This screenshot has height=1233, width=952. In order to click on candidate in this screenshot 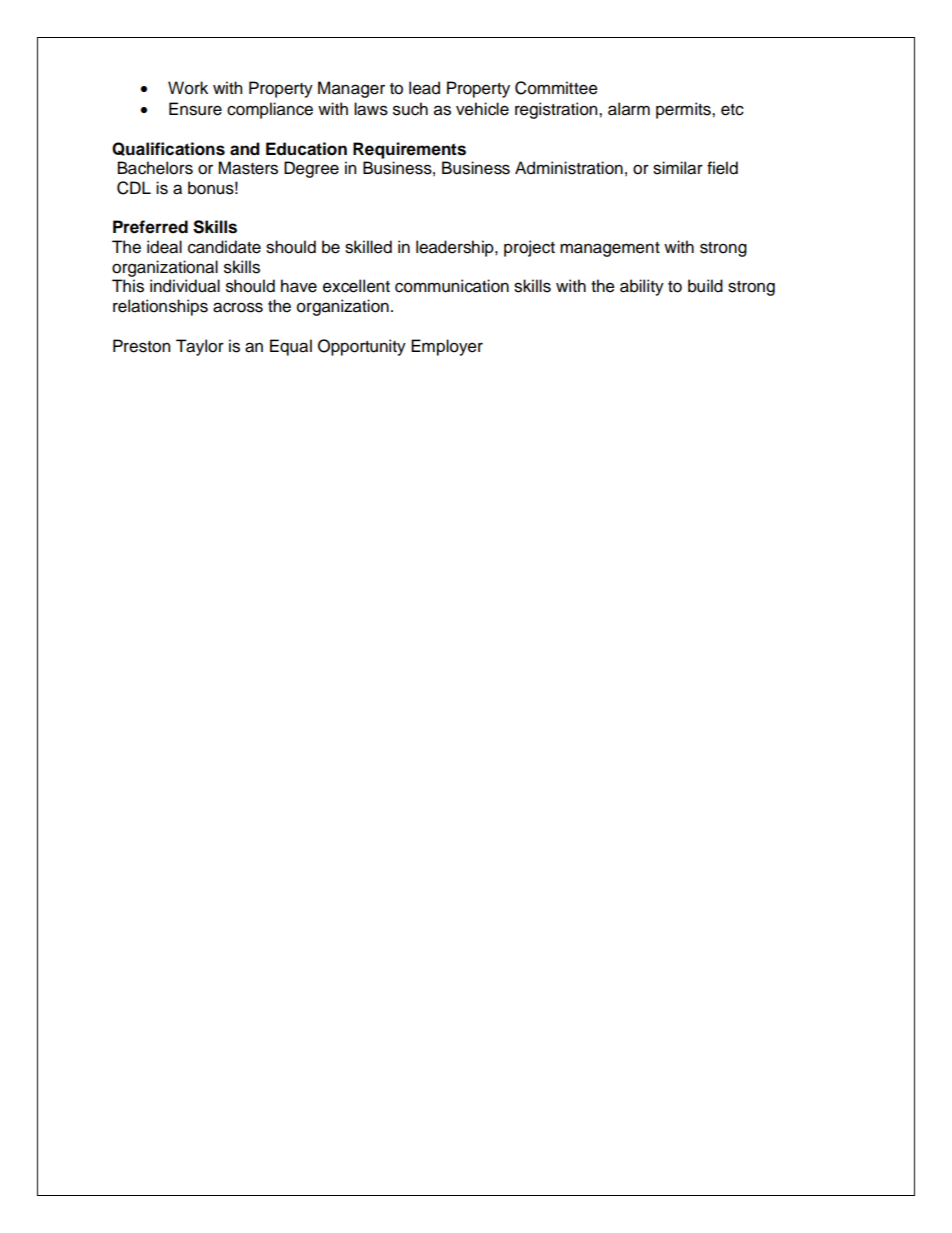, I will do `click(224, 247)`.
